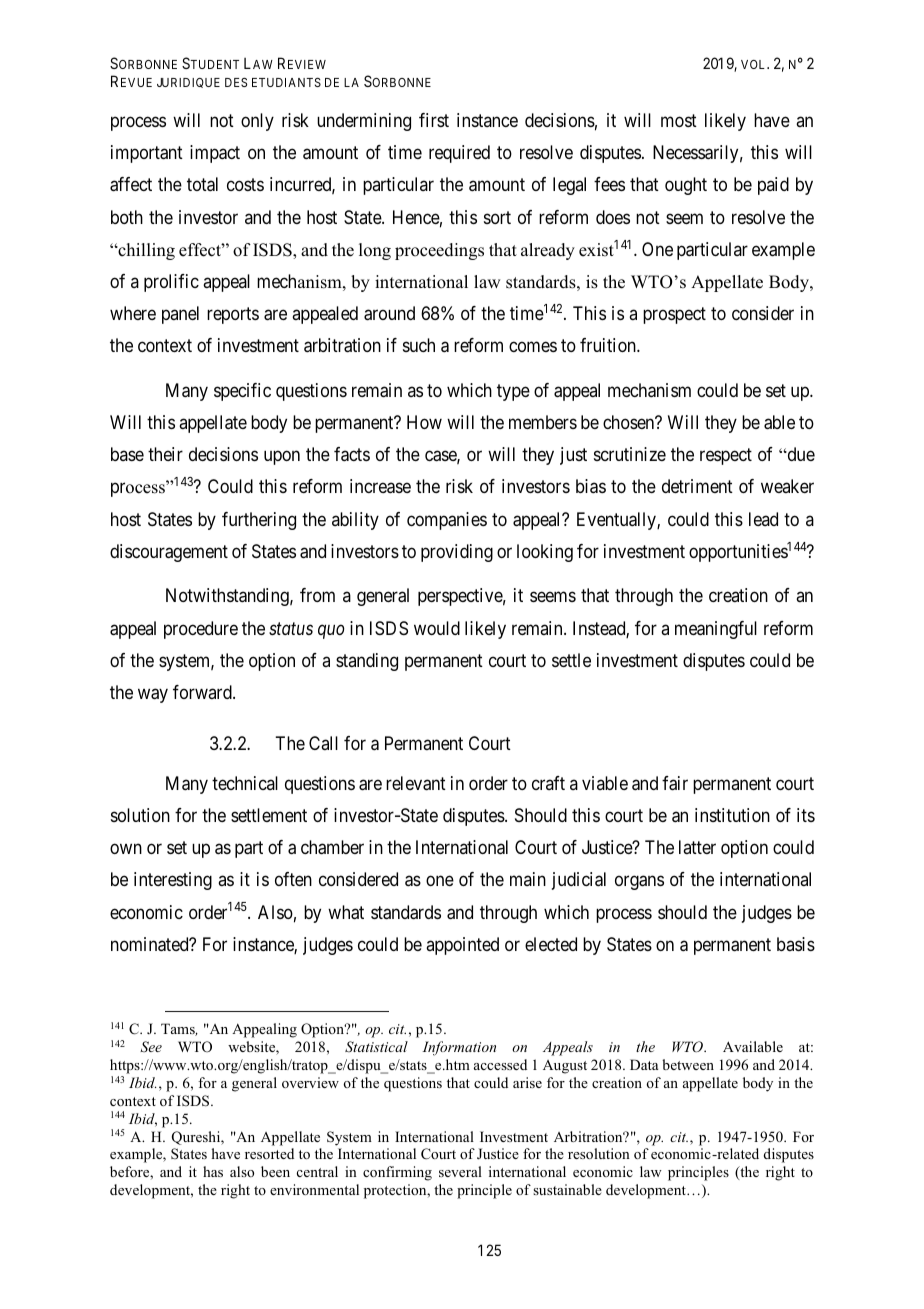 This screenshot has height=1309, width=924. What do you see at coordinates (434, 120) in the screenshot?
I see `first` at bounding box center [434, 120].
